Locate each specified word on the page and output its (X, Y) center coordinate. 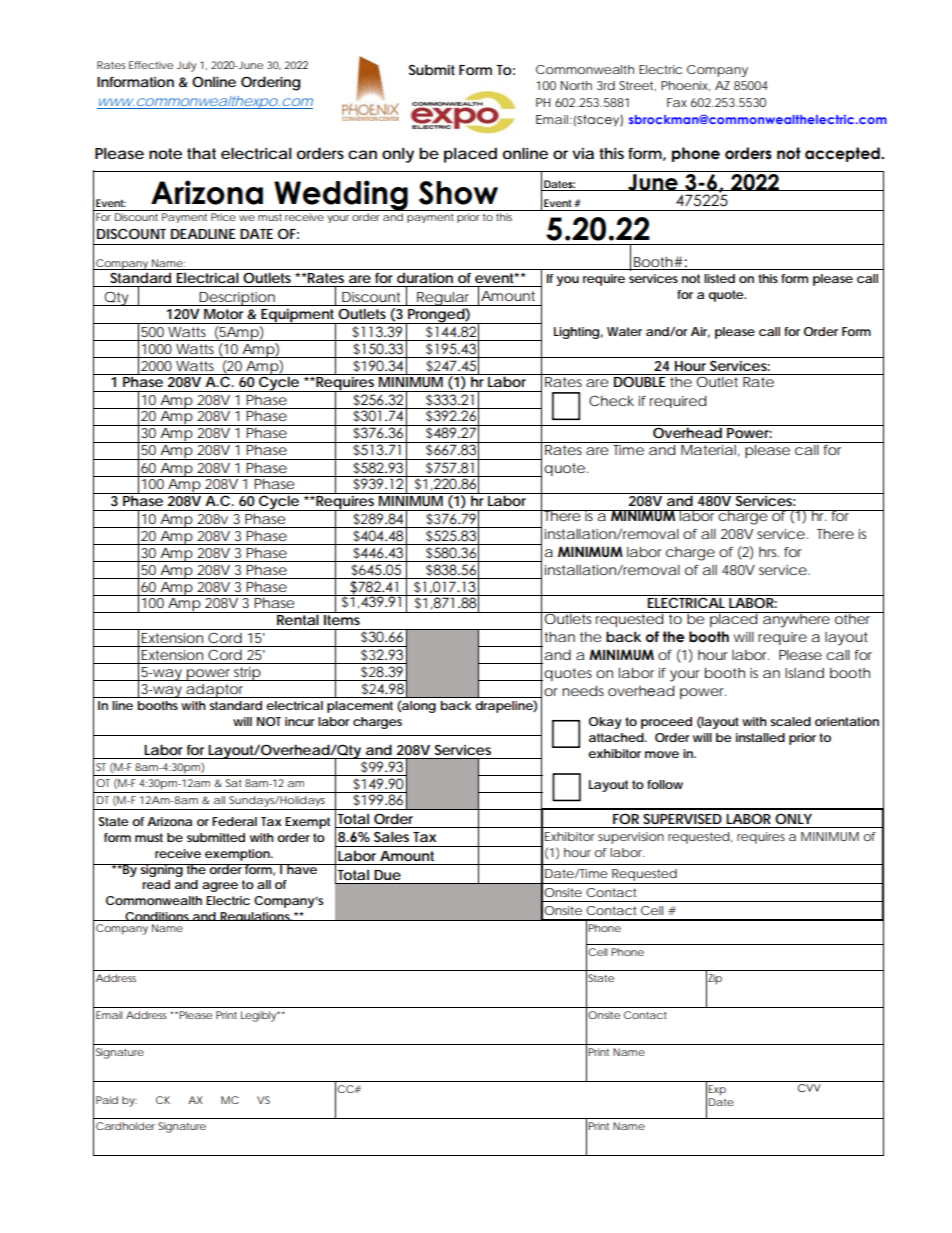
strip (247, 674)
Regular (444, 299)
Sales (391, 836)
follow (665, 784)
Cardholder (125, 1126)
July (186, 66)
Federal (234, 821)
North (576, 85)
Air (700, 332)
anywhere (796, 620)
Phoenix (686, 86)
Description (237, 299)
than (559, 637)
